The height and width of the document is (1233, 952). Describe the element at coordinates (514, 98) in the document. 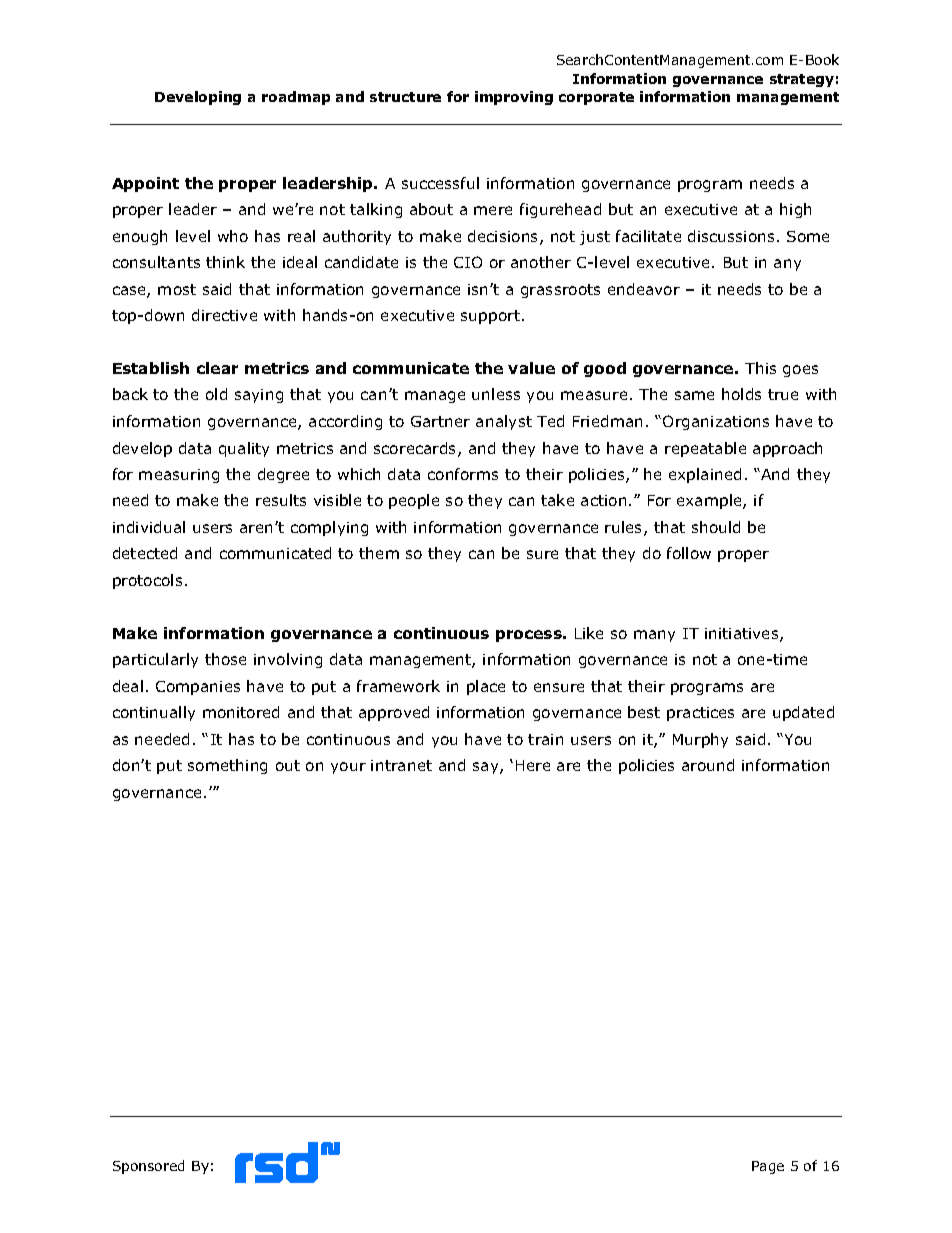

I see `improving` at that location.
